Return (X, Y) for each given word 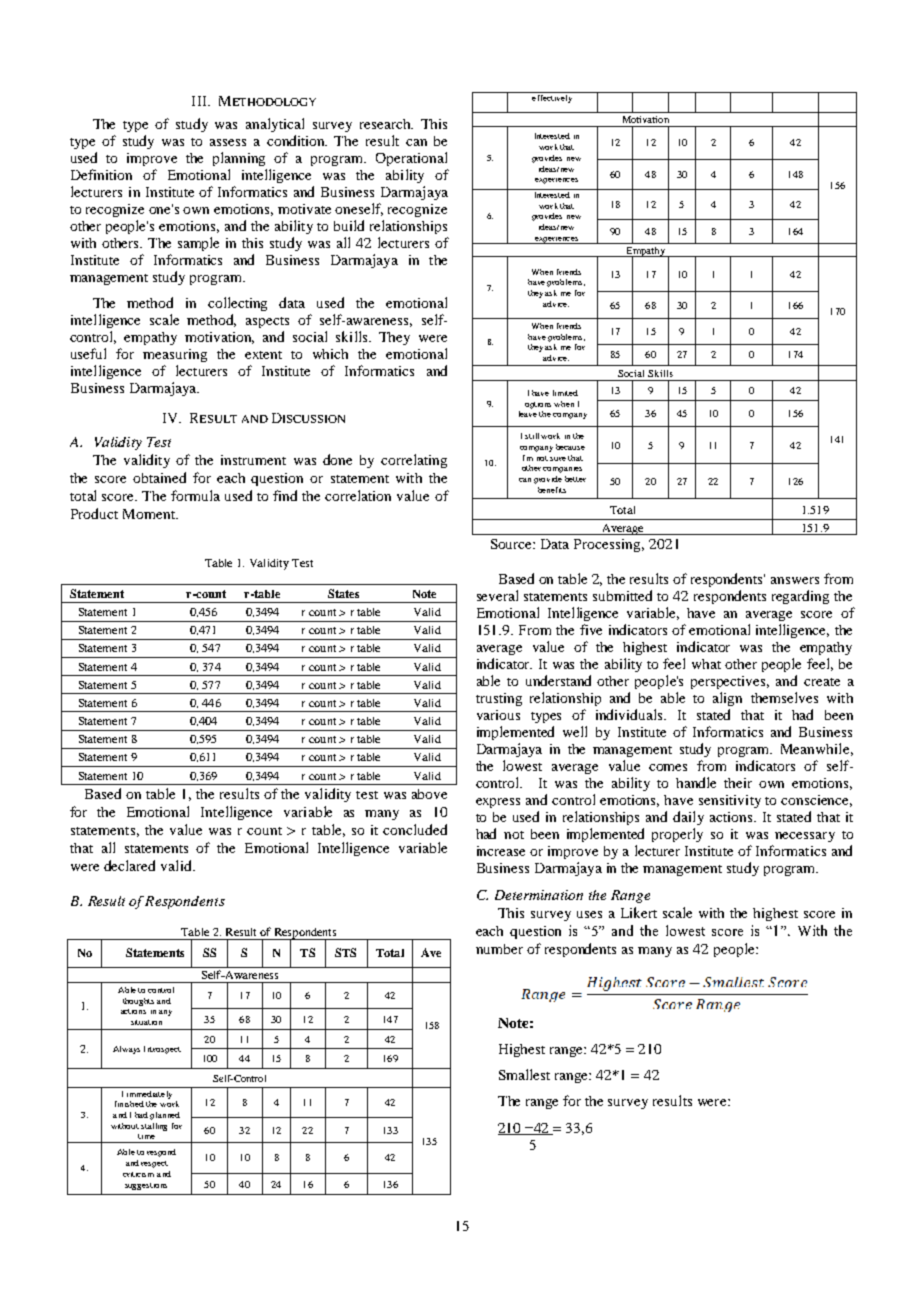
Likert (639, 912)
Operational (411, 159)
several (497, 595)
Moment (150, 514)
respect (154, 1164)
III (200, 101)
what (706, 664)
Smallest (524, 1074)
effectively (552, 97)
